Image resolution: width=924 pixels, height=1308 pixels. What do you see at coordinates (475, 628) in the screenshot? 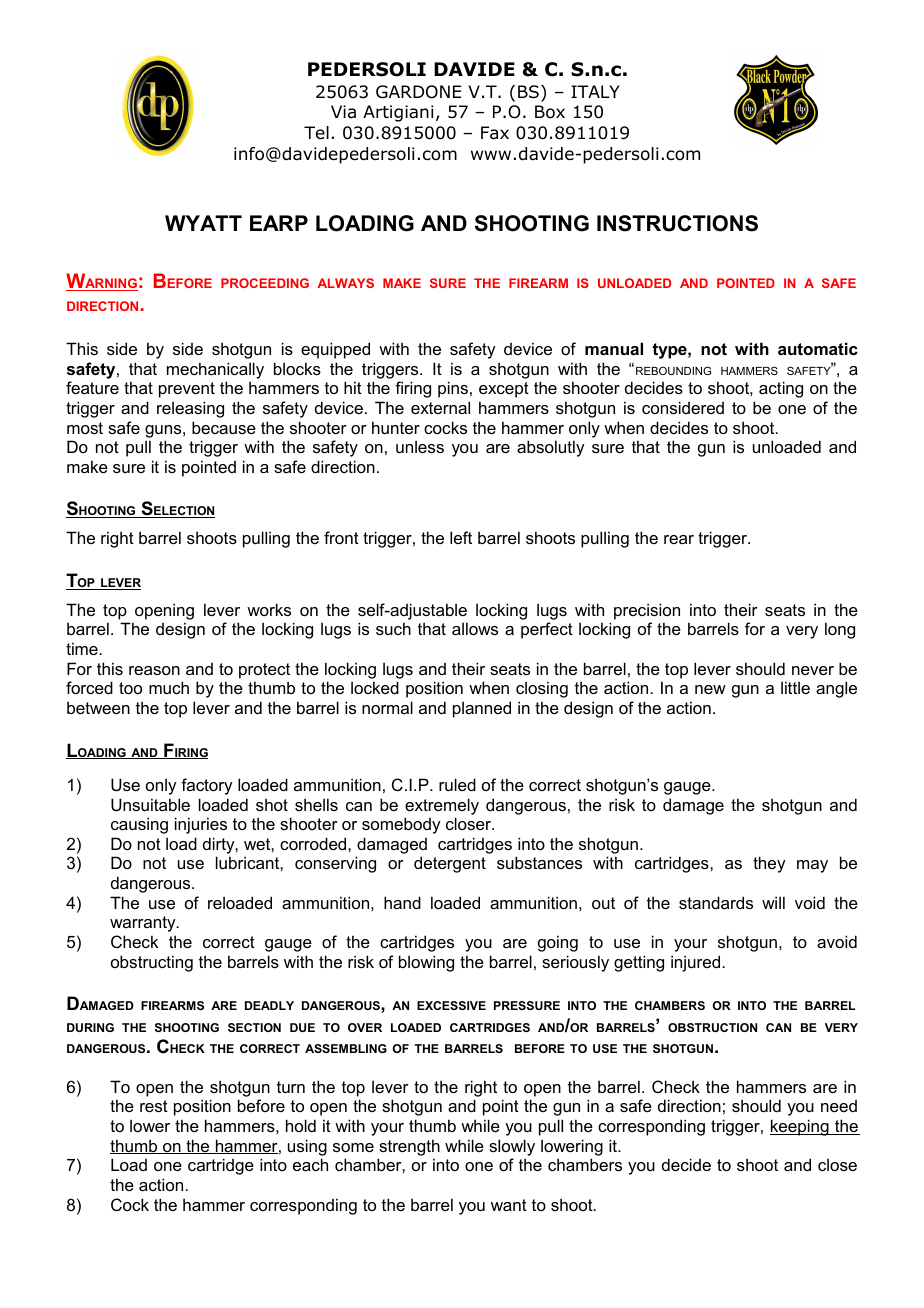
I see `allows` at bounding box center [475, 628].
